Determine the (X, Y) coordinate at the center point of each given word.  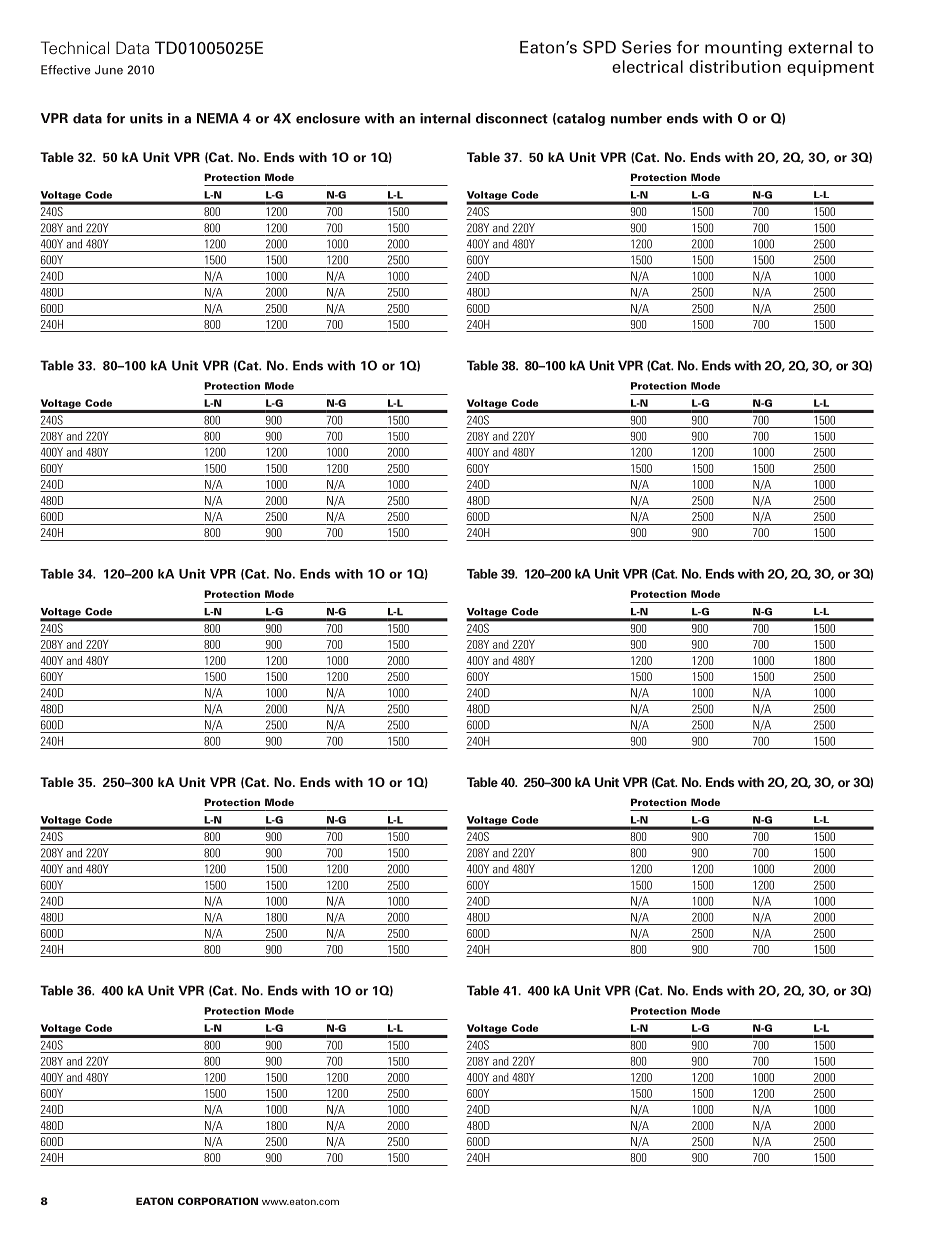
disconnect (512, 118)
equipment (830, 68)
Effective (66, 70)
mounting (743, 49)
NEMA (218, 118)
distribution (735, 66)
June (109, 70)
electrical (647, 66)
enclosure (328, 118)
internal (445, 118)
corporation (218, 1201)
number (636, 118)
